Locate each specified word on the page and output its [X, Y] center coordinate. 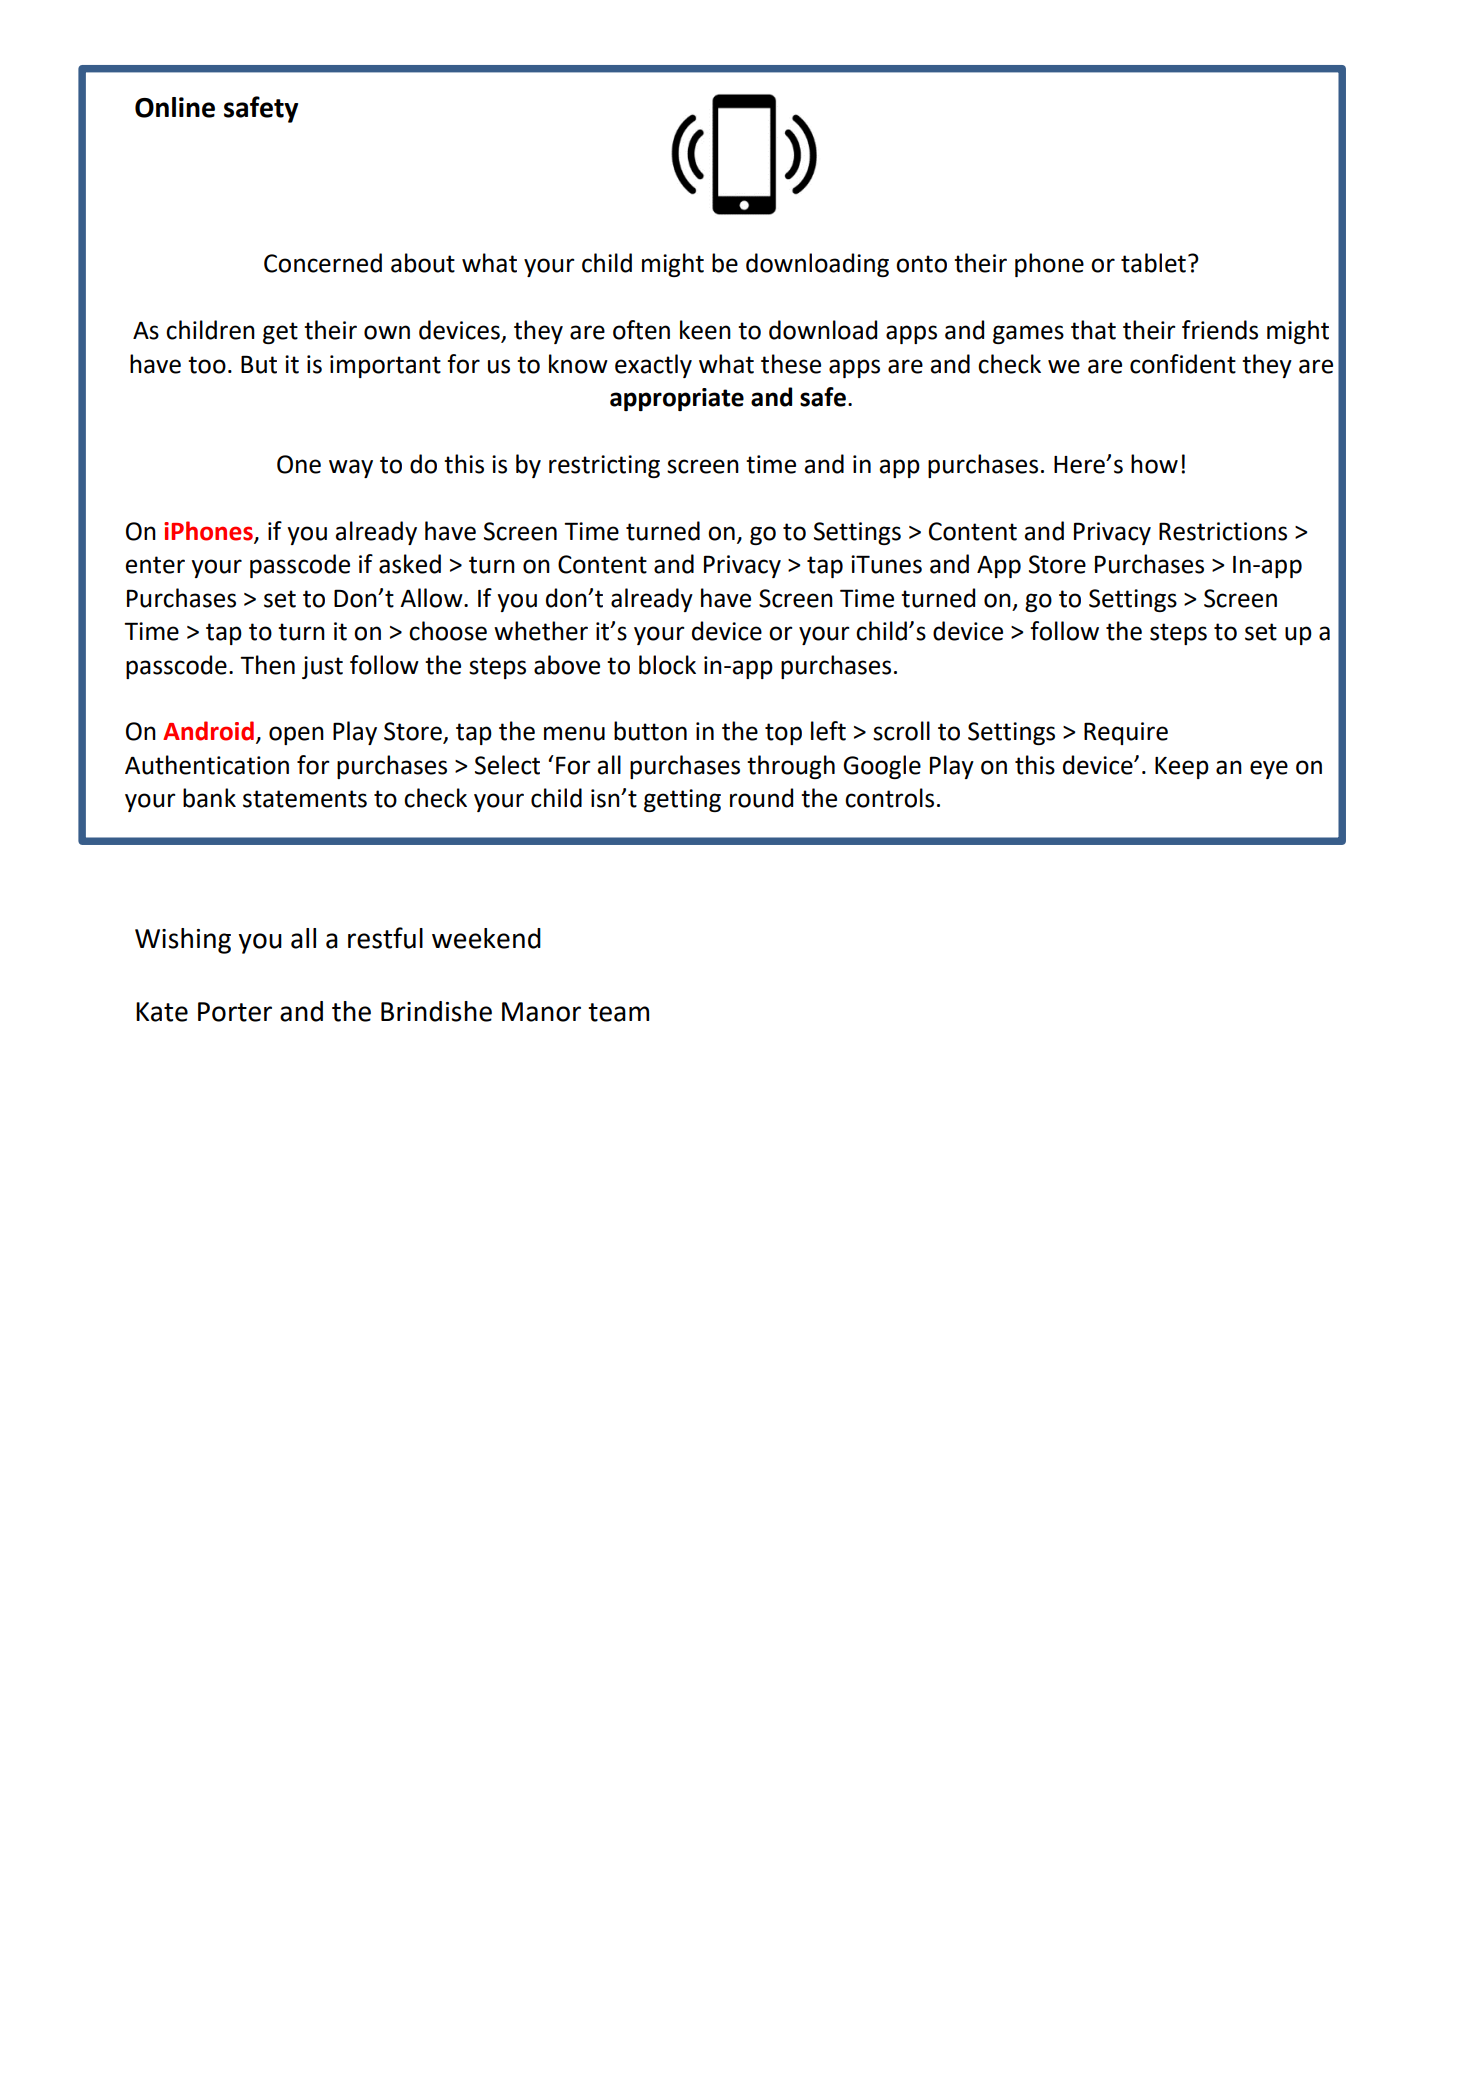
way [351, 468]
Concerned [323, 263]
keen [705, 330]
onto [921, 264]
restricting [604, 466]
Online [175, 107]
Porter [235, 1012]
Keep [1182, 768]
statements [305, 799]
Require [1126, 733]
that [1093, 330]
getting [682, 800]
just [322, 667]
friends [1220, 330]
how [1154, 464]
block [667, 665]
